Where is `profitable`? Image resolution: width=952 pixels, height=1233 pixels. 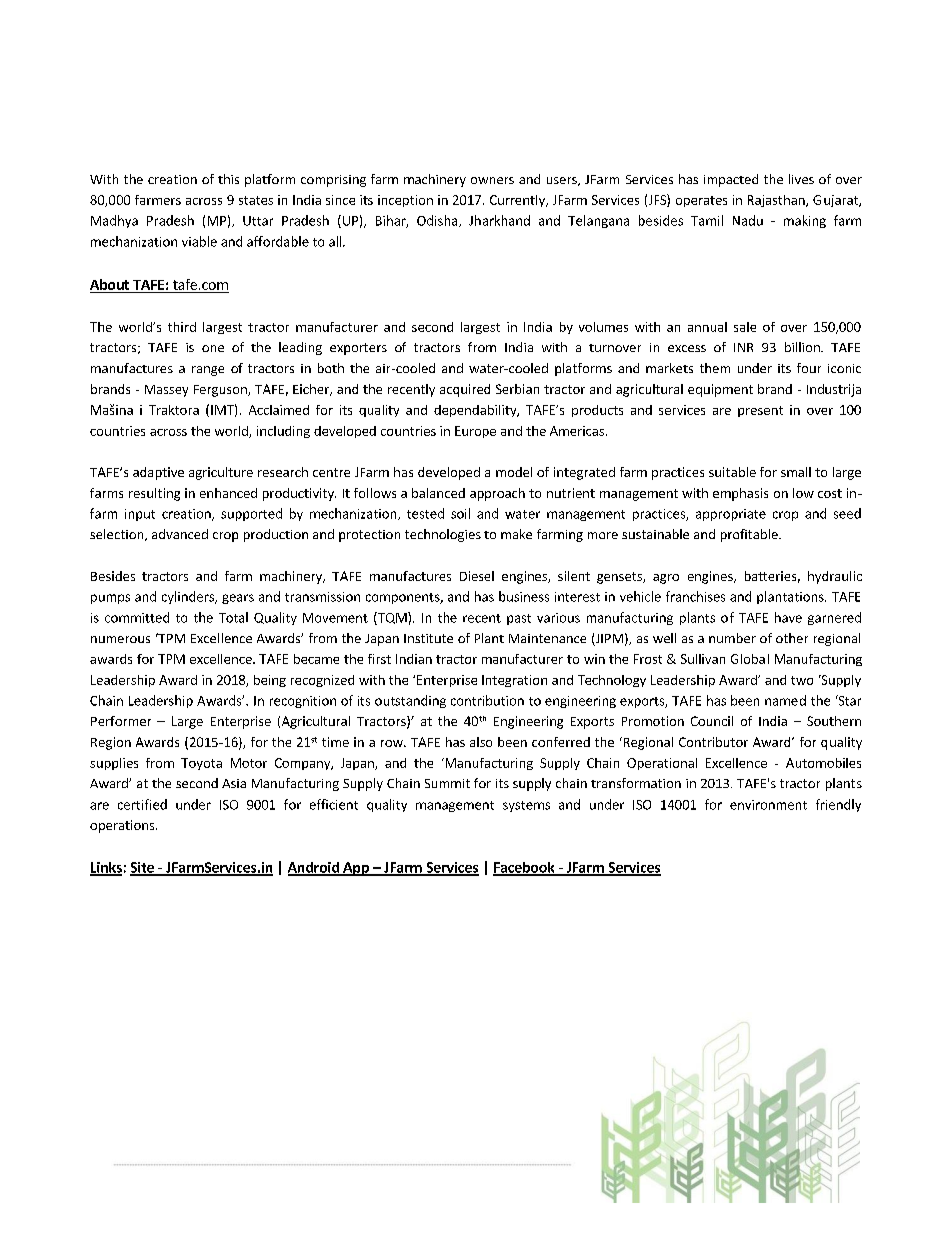
profitable is located at coordinates (750, 535).
